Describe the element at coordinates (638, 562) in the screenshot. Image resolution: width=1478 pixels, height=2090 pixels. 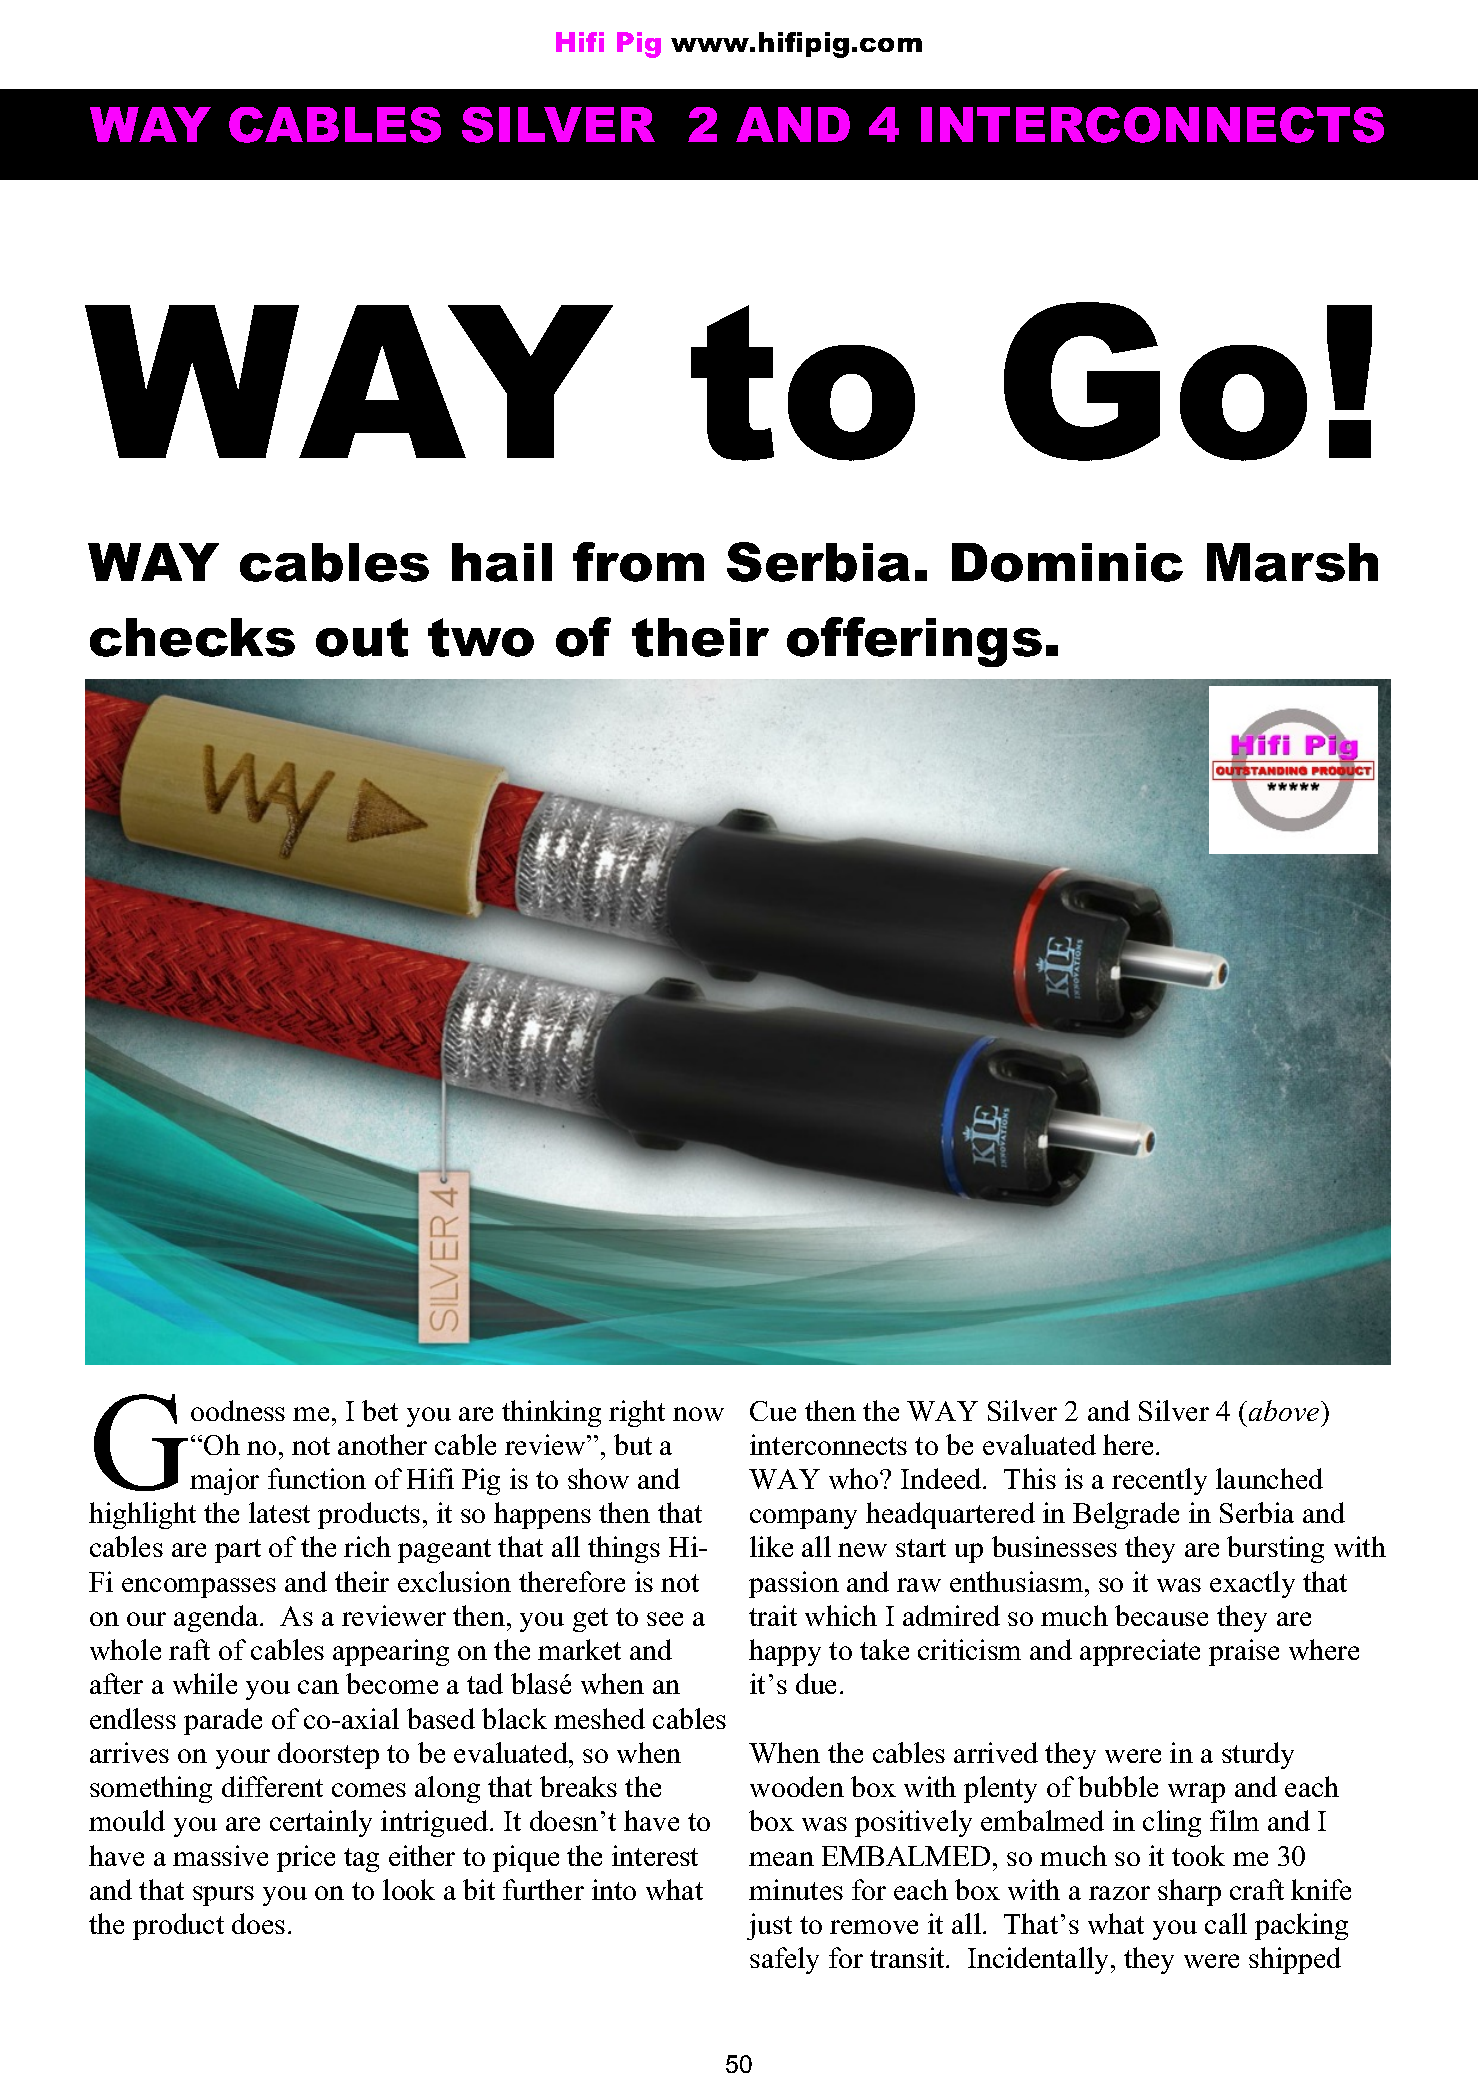
I see `from` at that location.
